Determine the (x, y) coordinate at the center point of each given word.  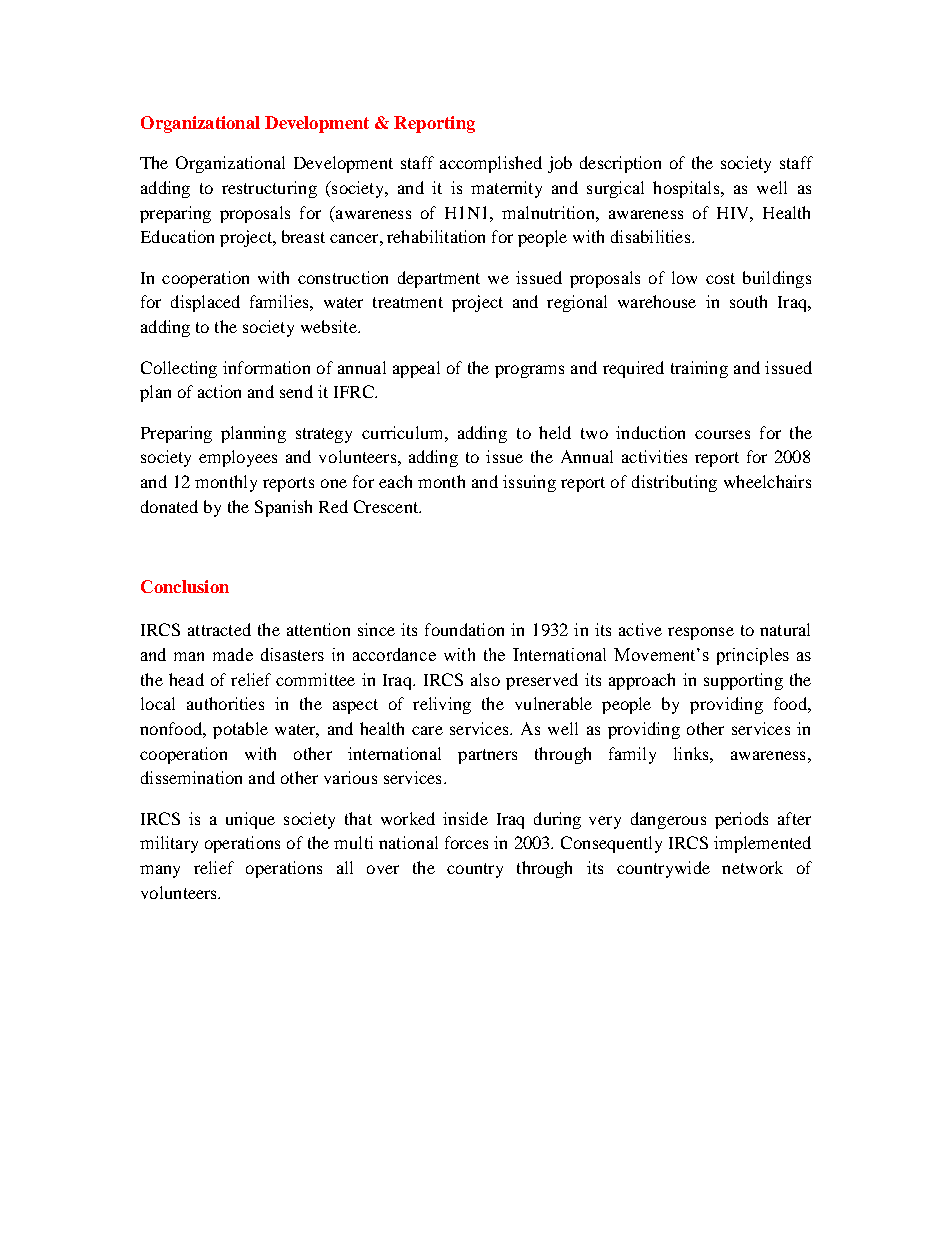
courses (722, 434)
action (219, 391)
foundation (464, 629)
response (701, 633)
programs (529, 371)
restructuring (269, 189)
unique (250, 820)
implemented (762, 844)
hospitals (687, 189)
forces (466, 842)
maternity (506, 189)
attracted (219, 629)
